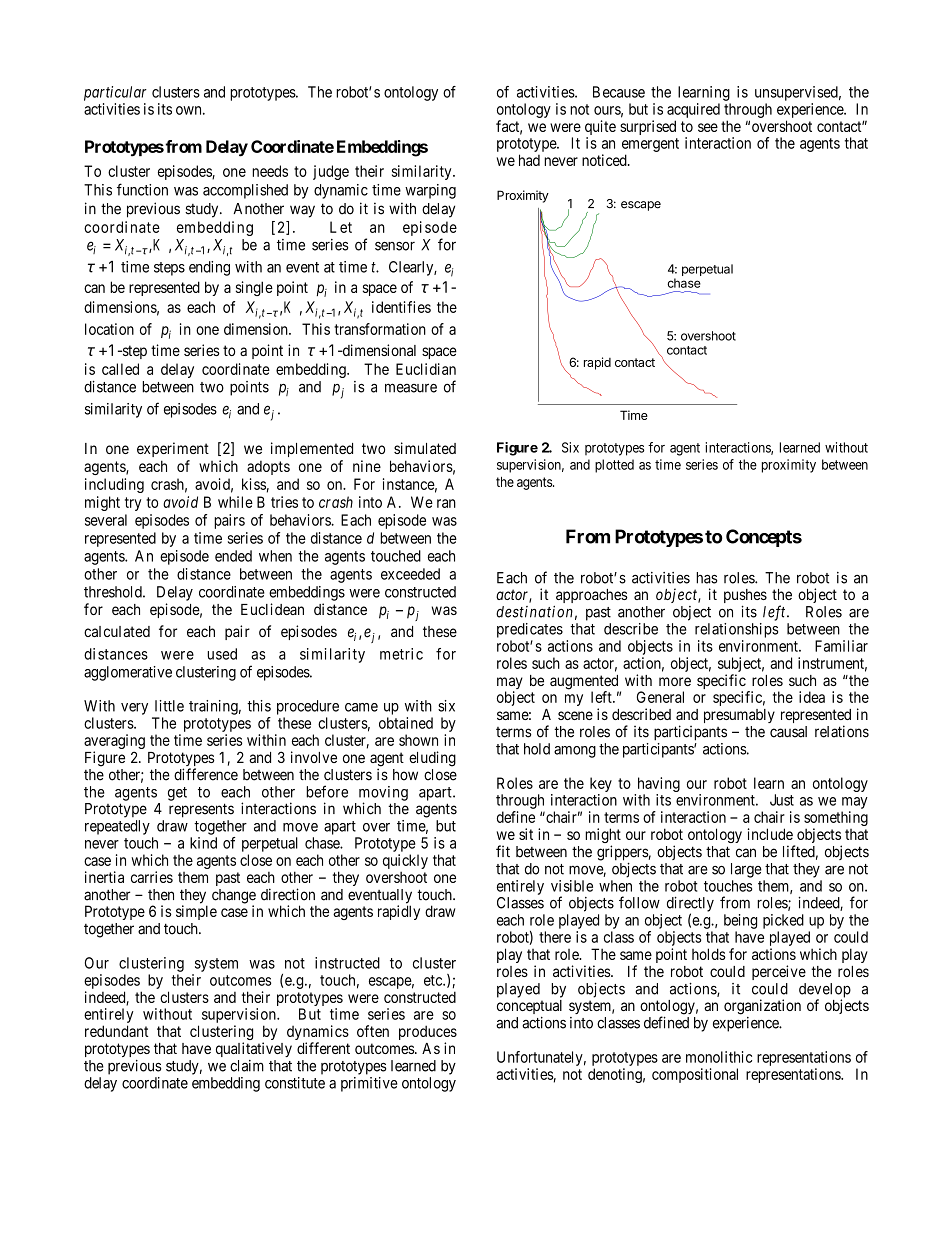 The width and height of the image is (952, 1233). I want to click on had, so click(529, 160).
